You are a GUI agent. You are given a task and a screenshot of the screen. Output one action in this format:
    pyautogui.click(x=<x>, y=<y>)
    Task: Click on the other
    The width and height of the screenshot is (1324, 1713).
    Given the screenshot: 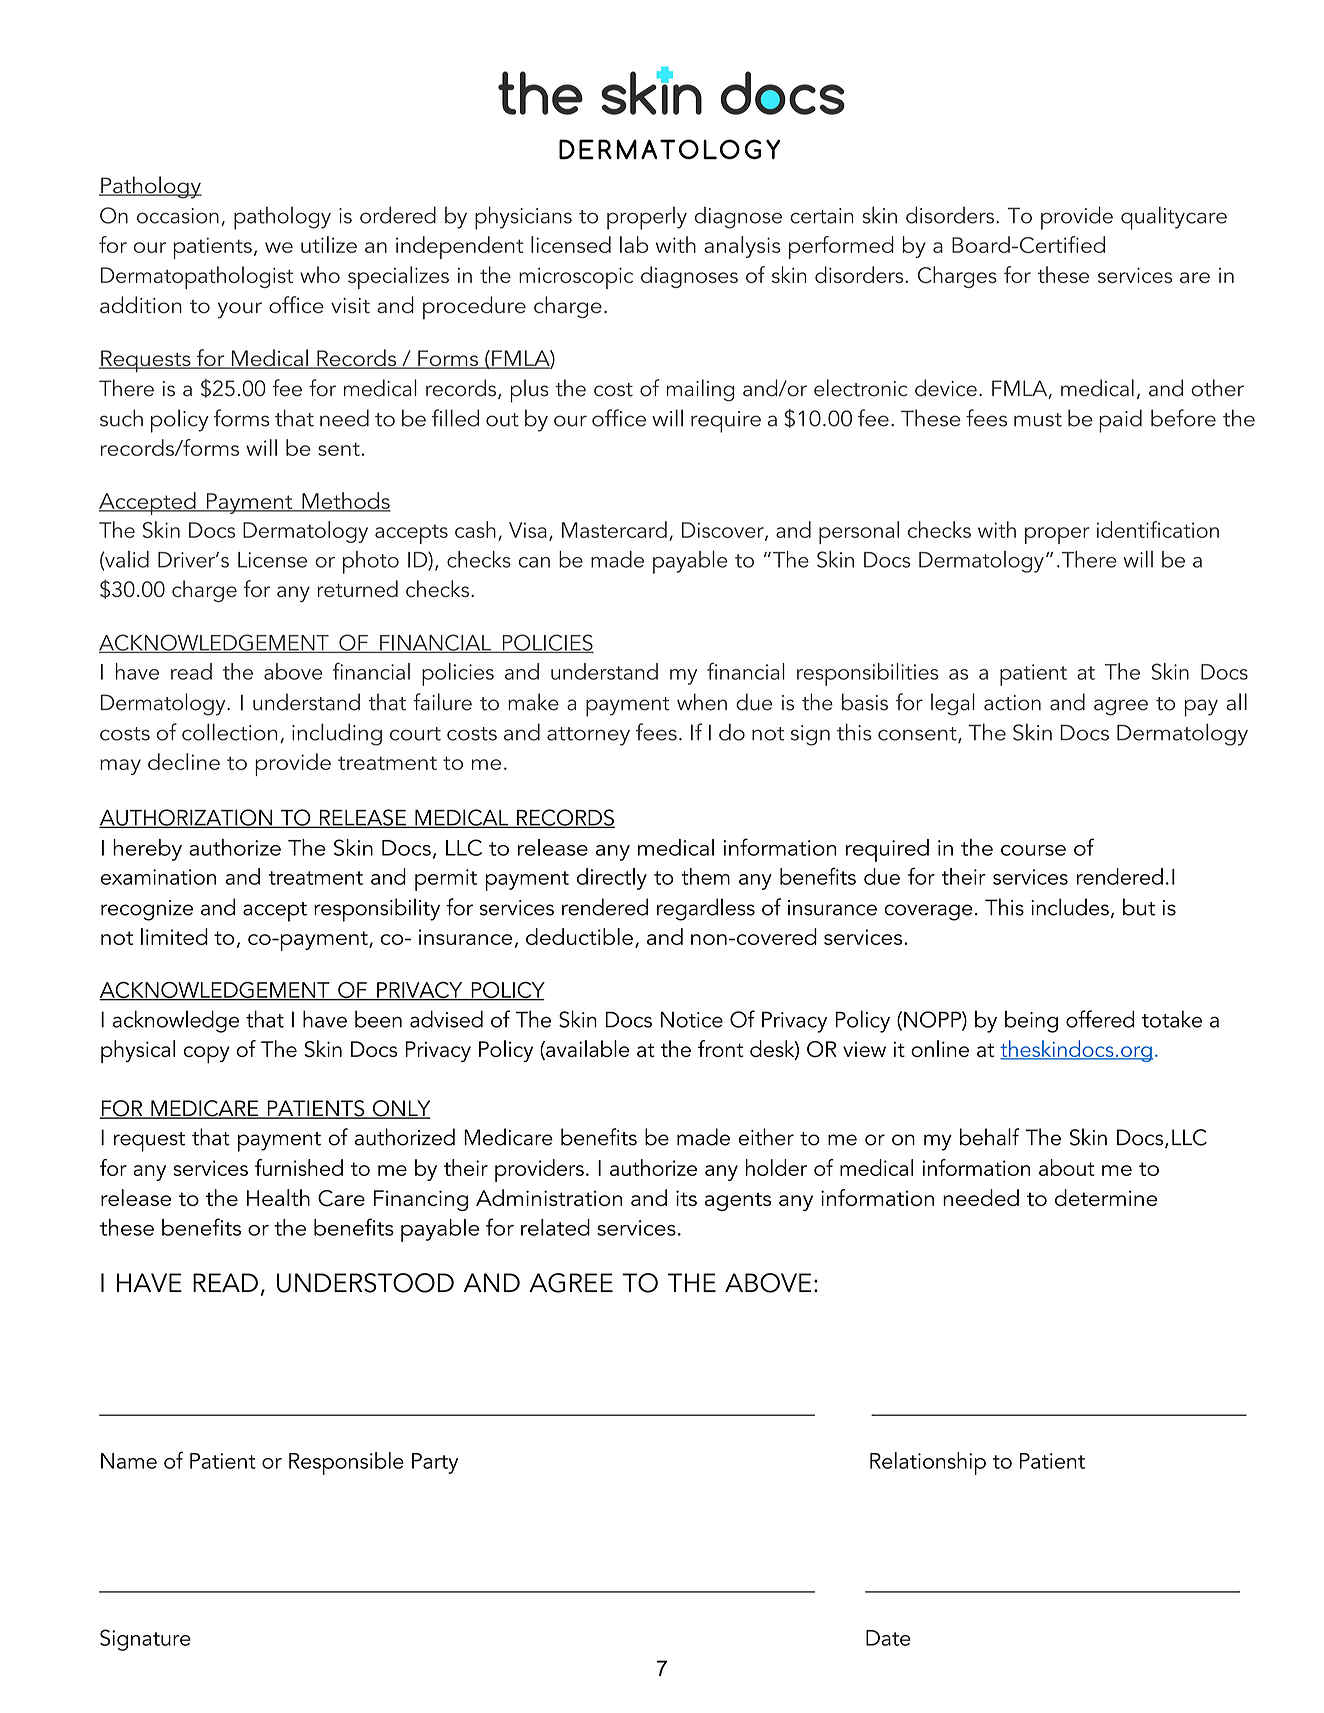 What is the action you would take?
    pyautogui.click(x=1217, y=388)
